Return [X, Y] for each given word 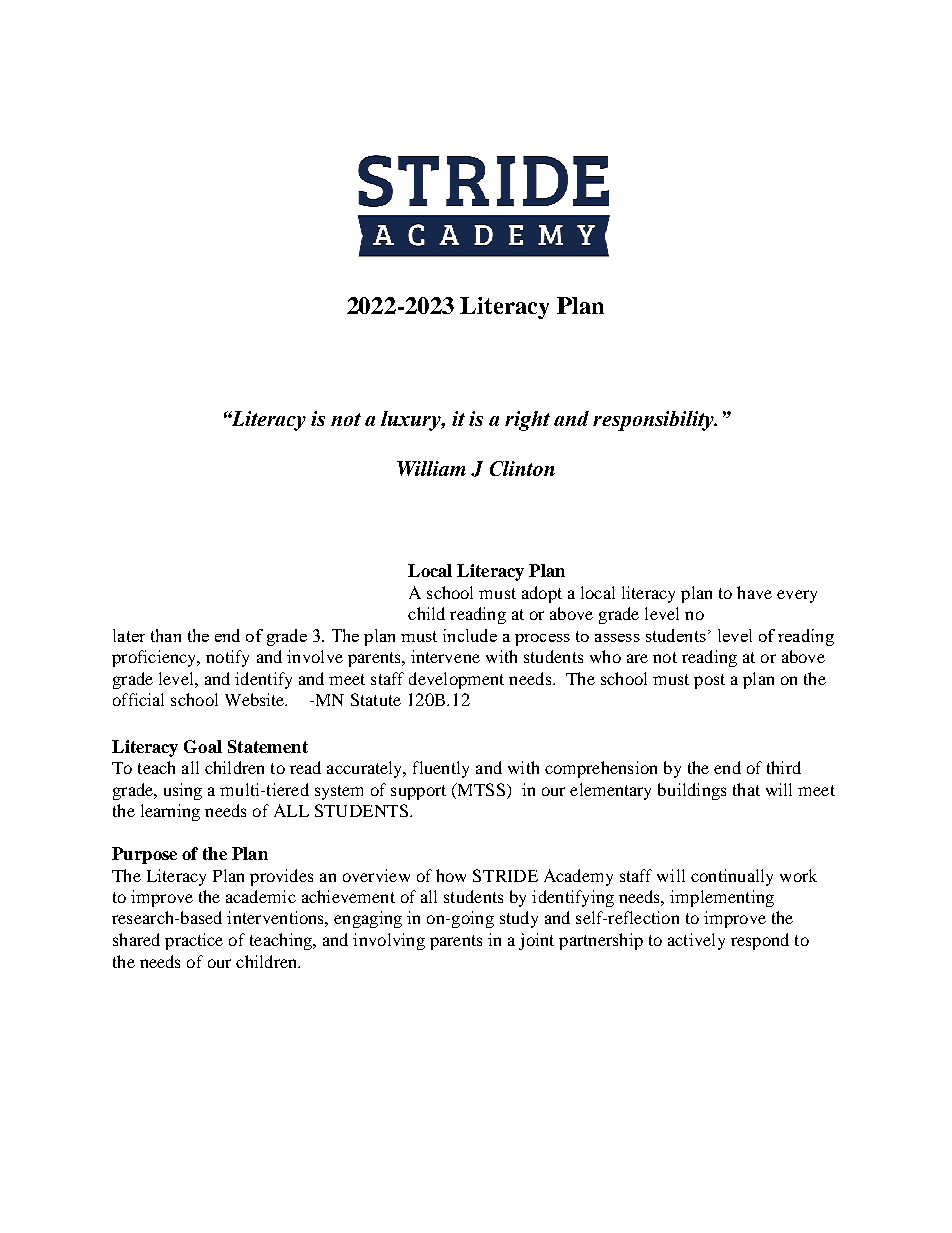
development [456, 680]
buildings [692, 791]
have [754, 592]
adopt [542, 594]
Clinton [522, 468]
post [709, 681]
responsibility [655, 421]
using [183, 791]
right [527, 421]
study [519, 919]
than [166, 635]
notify [227, 658]
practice [194, 941]
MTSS [480, 789]
